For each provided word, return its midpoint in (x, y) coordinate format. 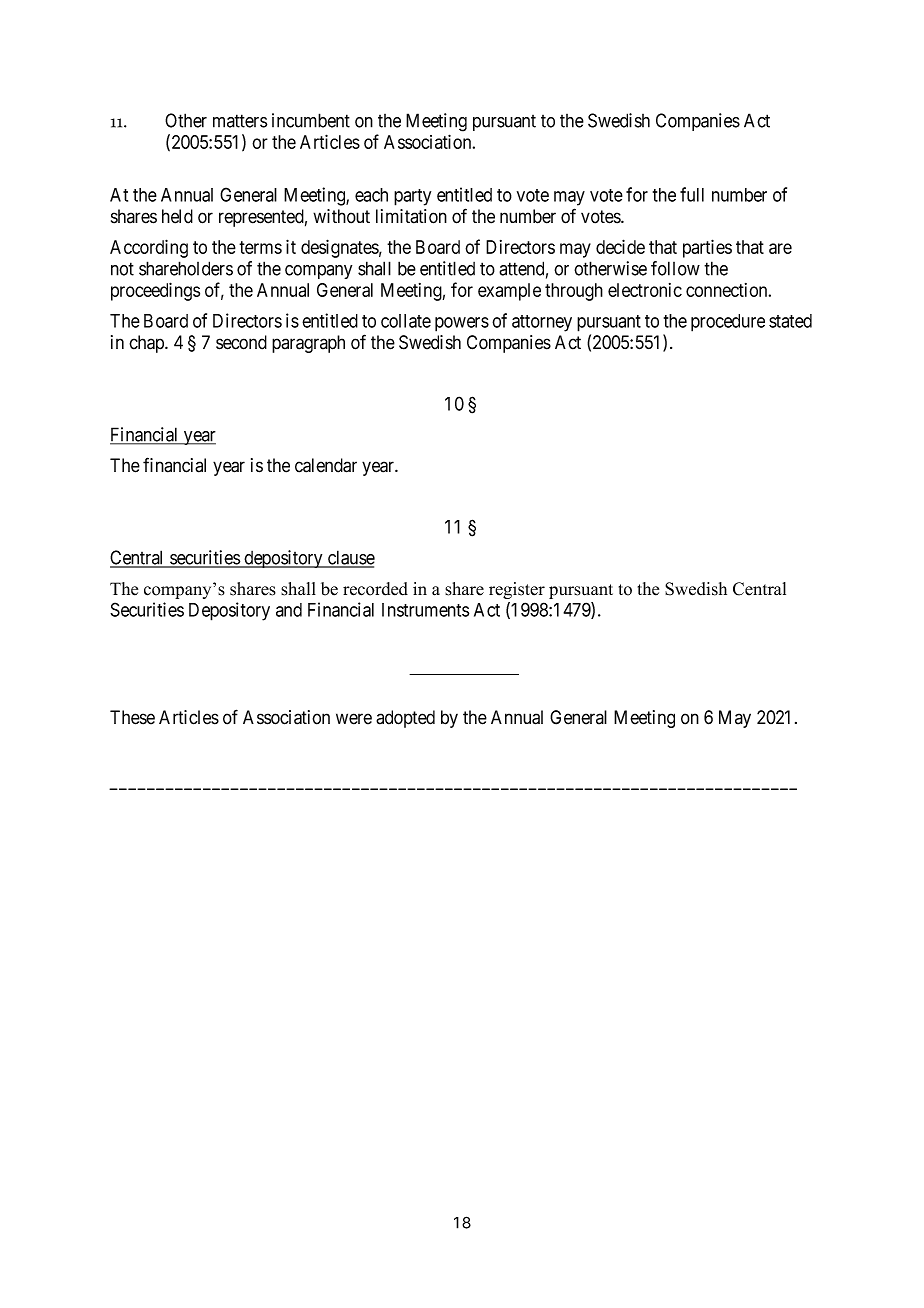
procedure (728, 323)
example (509, 292)
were (354, 719)
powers (462, 324)
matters (240, 121)
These (132, 717)
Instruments (425, 610)
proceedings (155, 291)
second (241, 342)
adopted (405, 719)
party (412, 197)
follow (675, 268)
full (692, 194)
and (289, 610)
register (517, 590)
